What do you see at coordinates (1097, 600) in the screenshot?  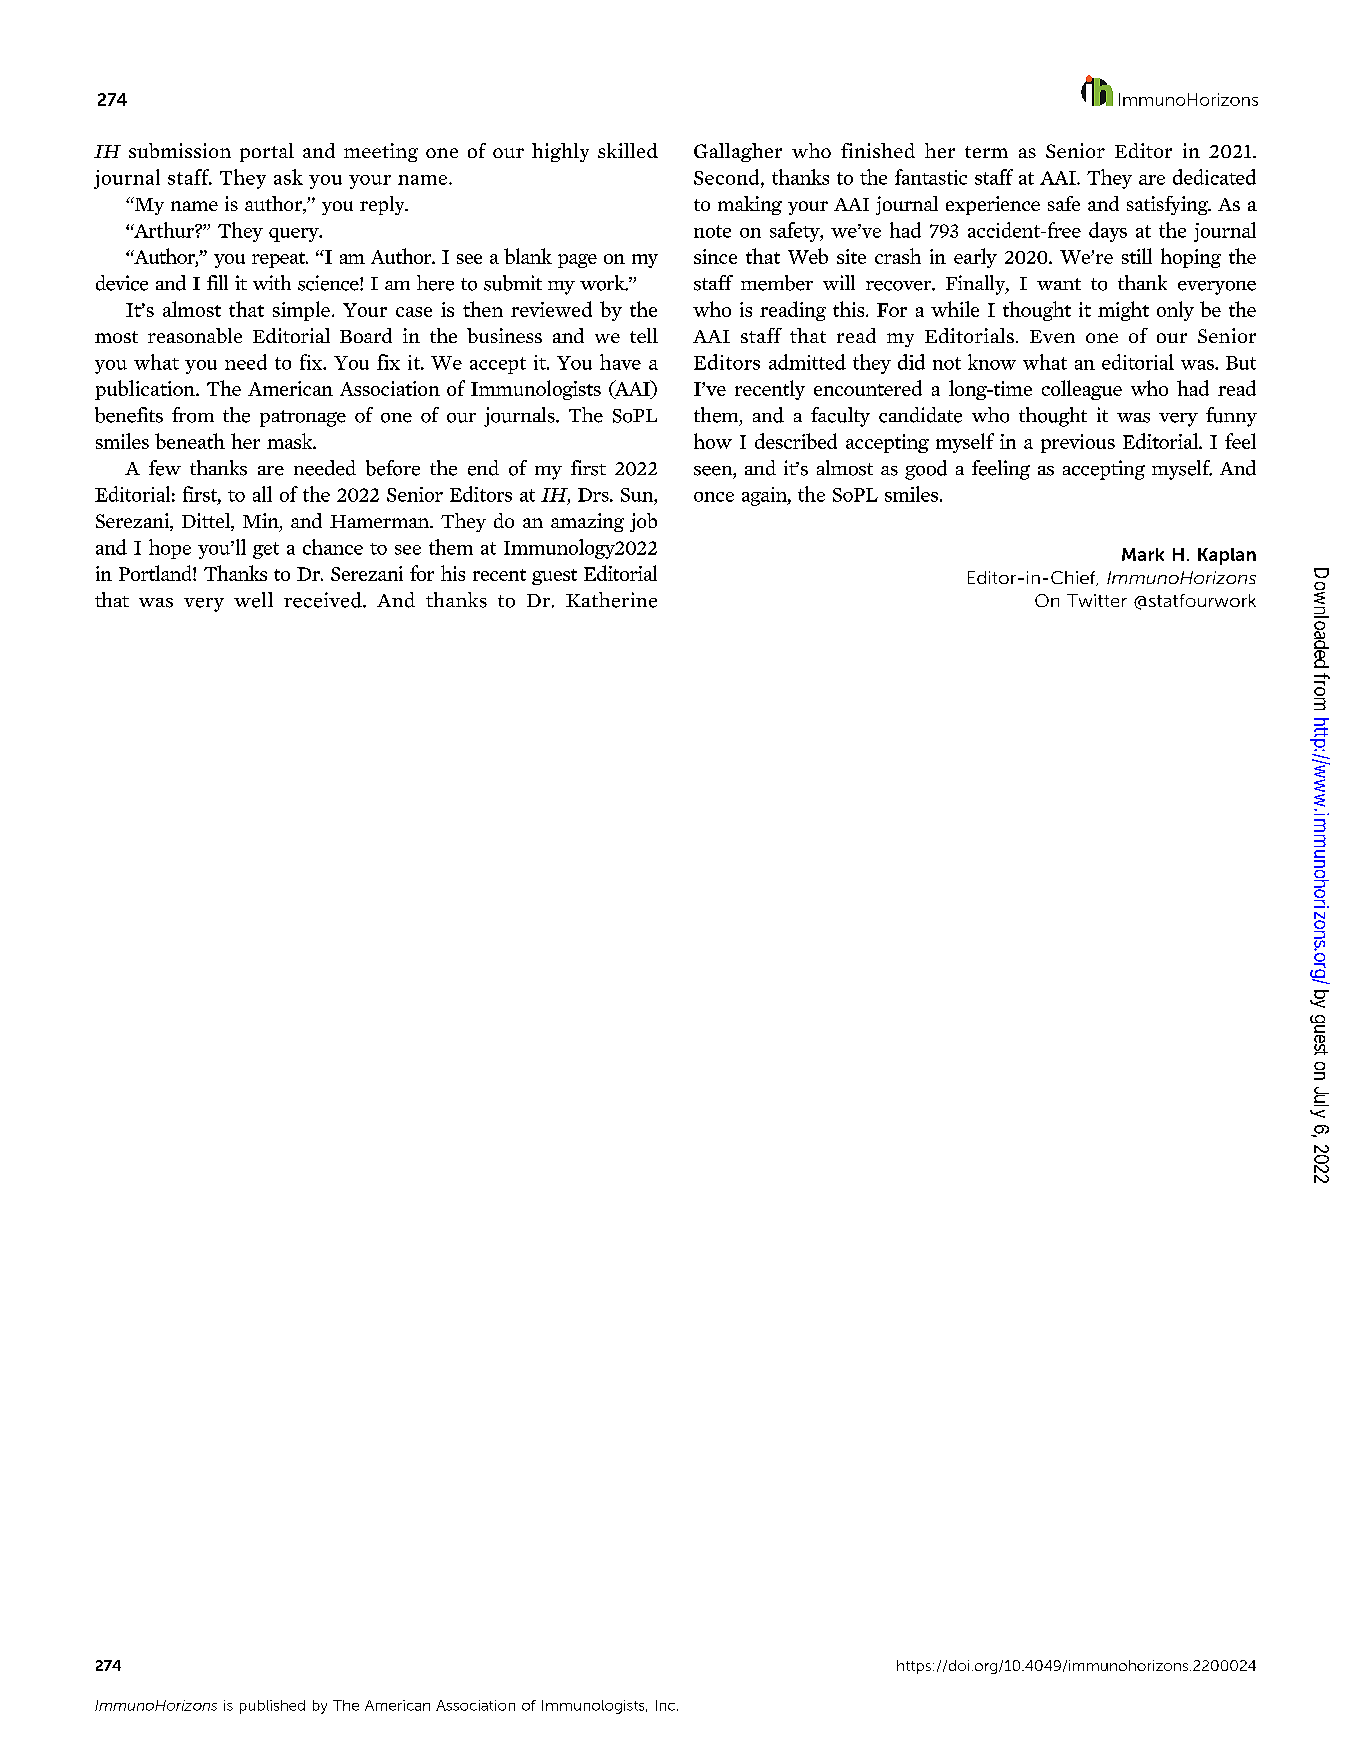 I see `Twitter` at bounding box center [1097, 600].
